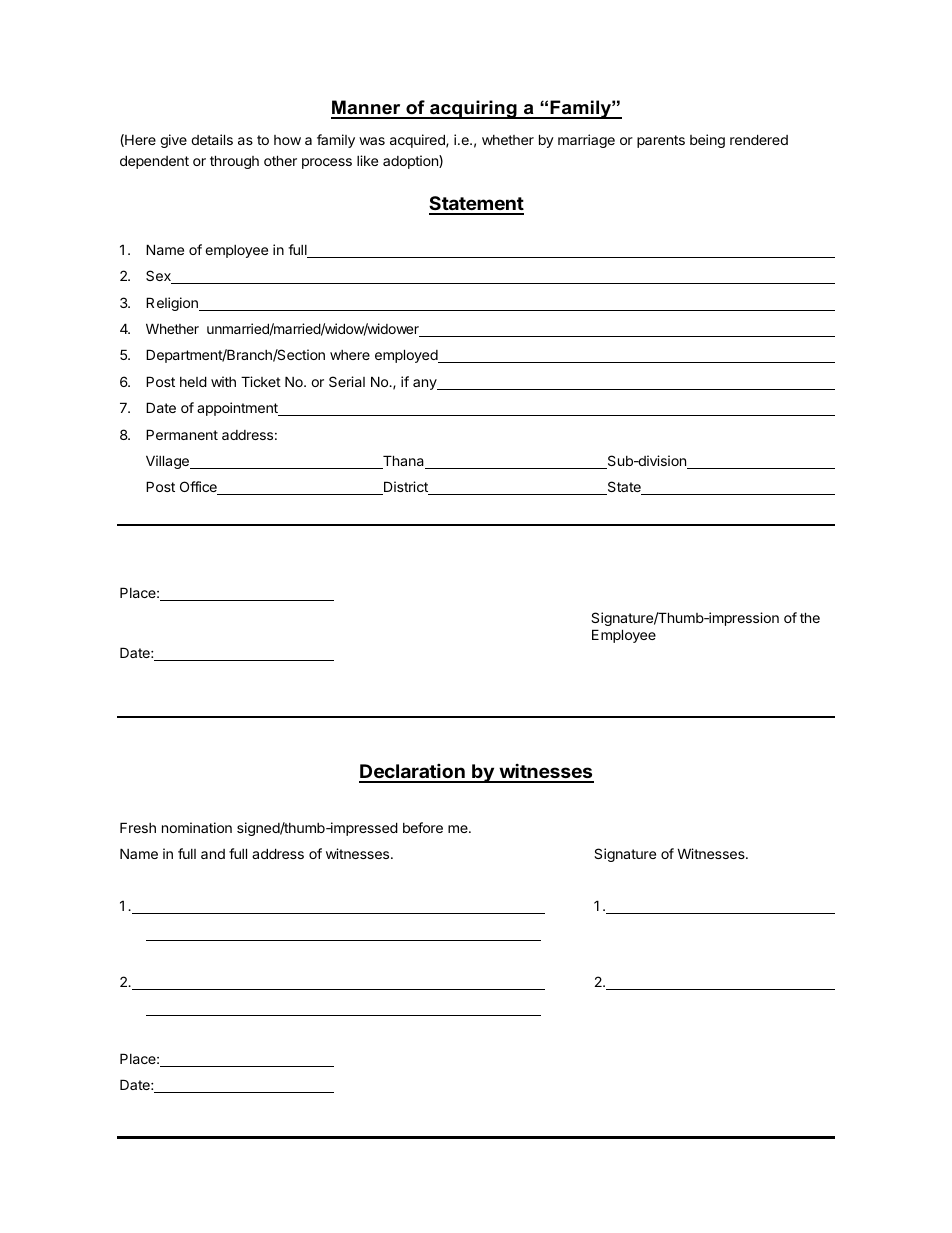  I want to click on being, so click(707, 141).
